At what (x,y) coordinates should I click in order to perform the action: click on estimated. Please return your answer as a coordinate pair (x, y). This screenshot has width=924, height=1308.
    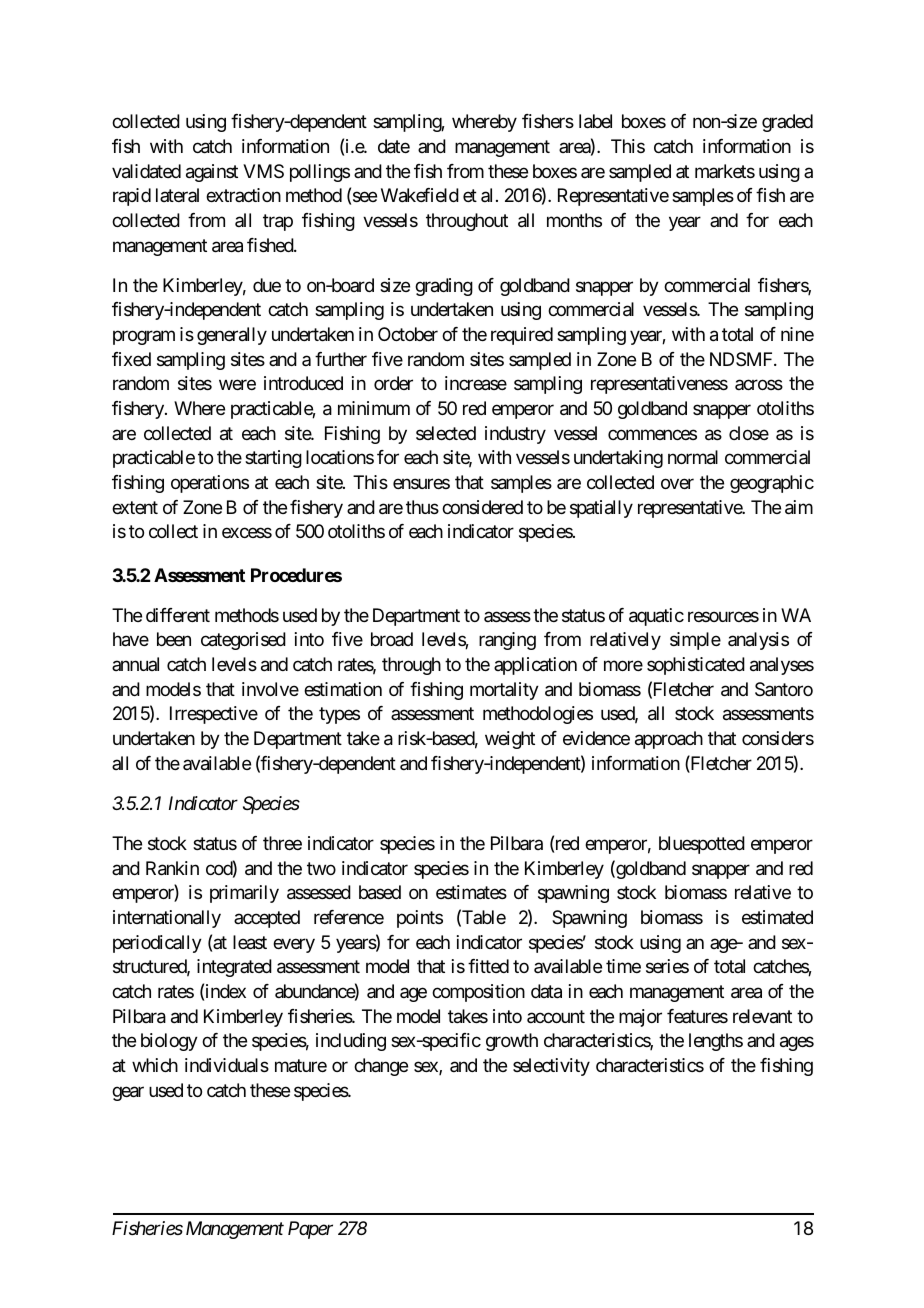
    Looking at the image, I should click on (777, 917).
